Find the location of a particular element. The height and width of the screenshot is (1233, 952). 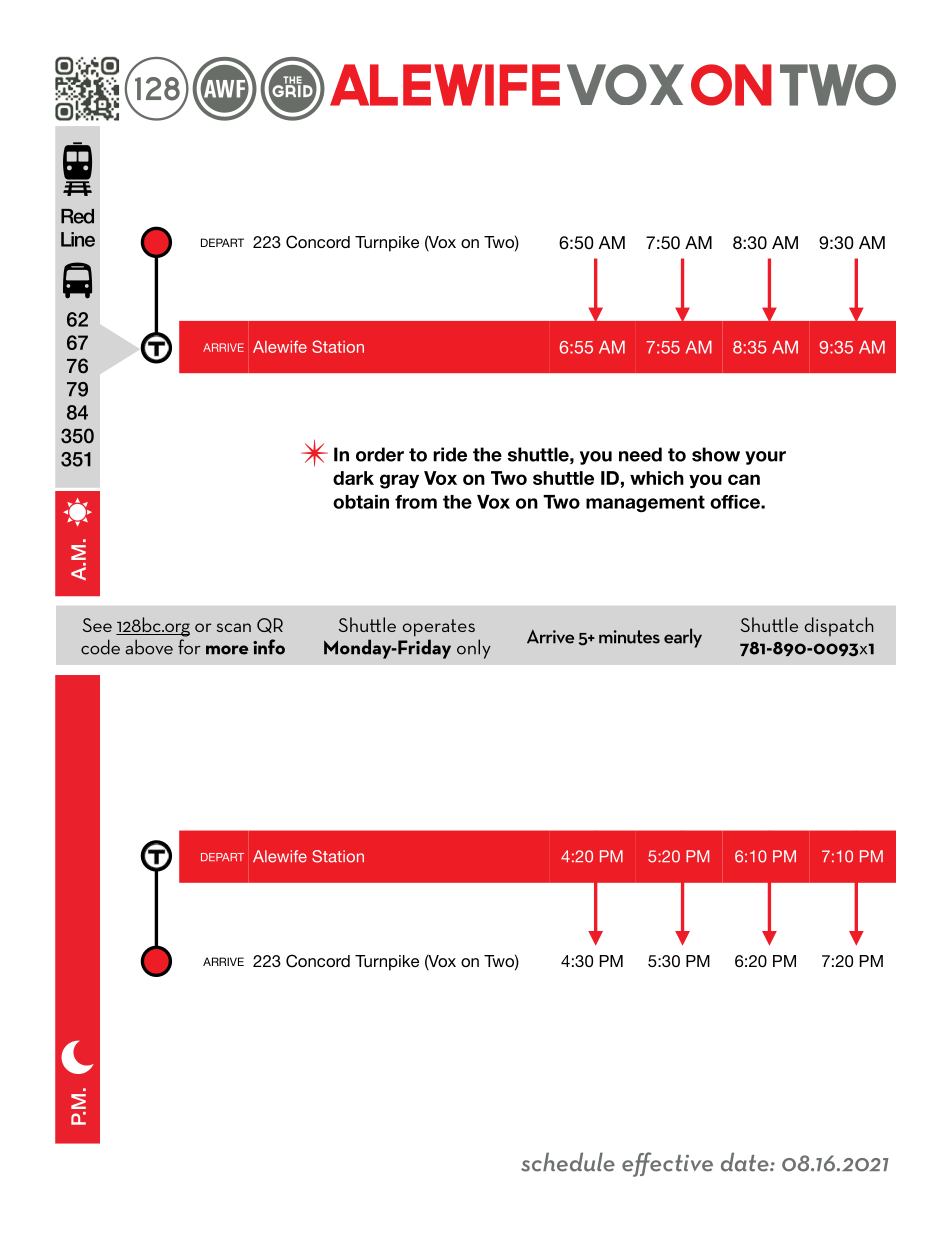

Red is located at coordinates (77, 216).
